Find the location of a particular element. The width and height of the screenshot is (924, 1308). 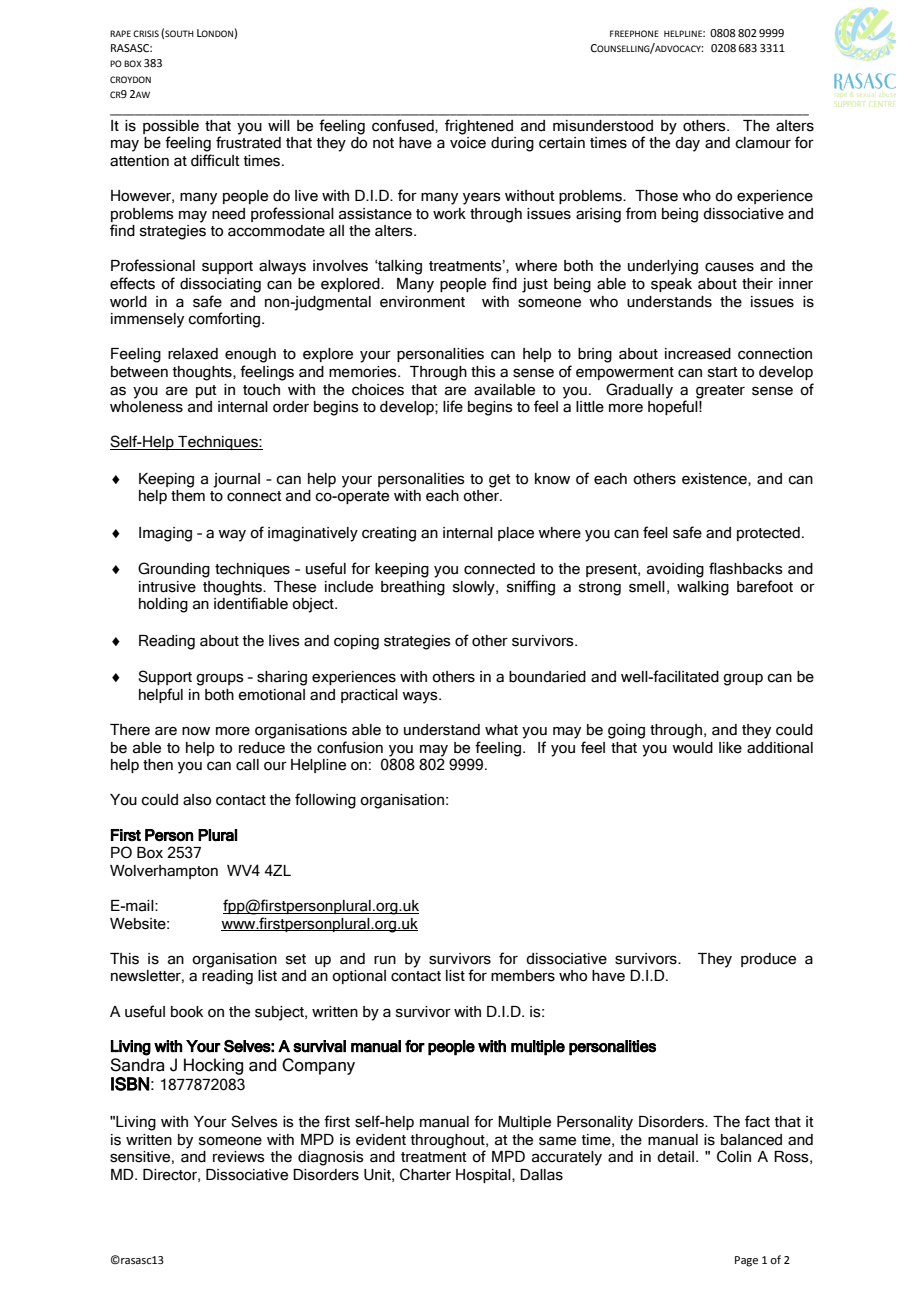

like is located at coordinates (730, 748).
